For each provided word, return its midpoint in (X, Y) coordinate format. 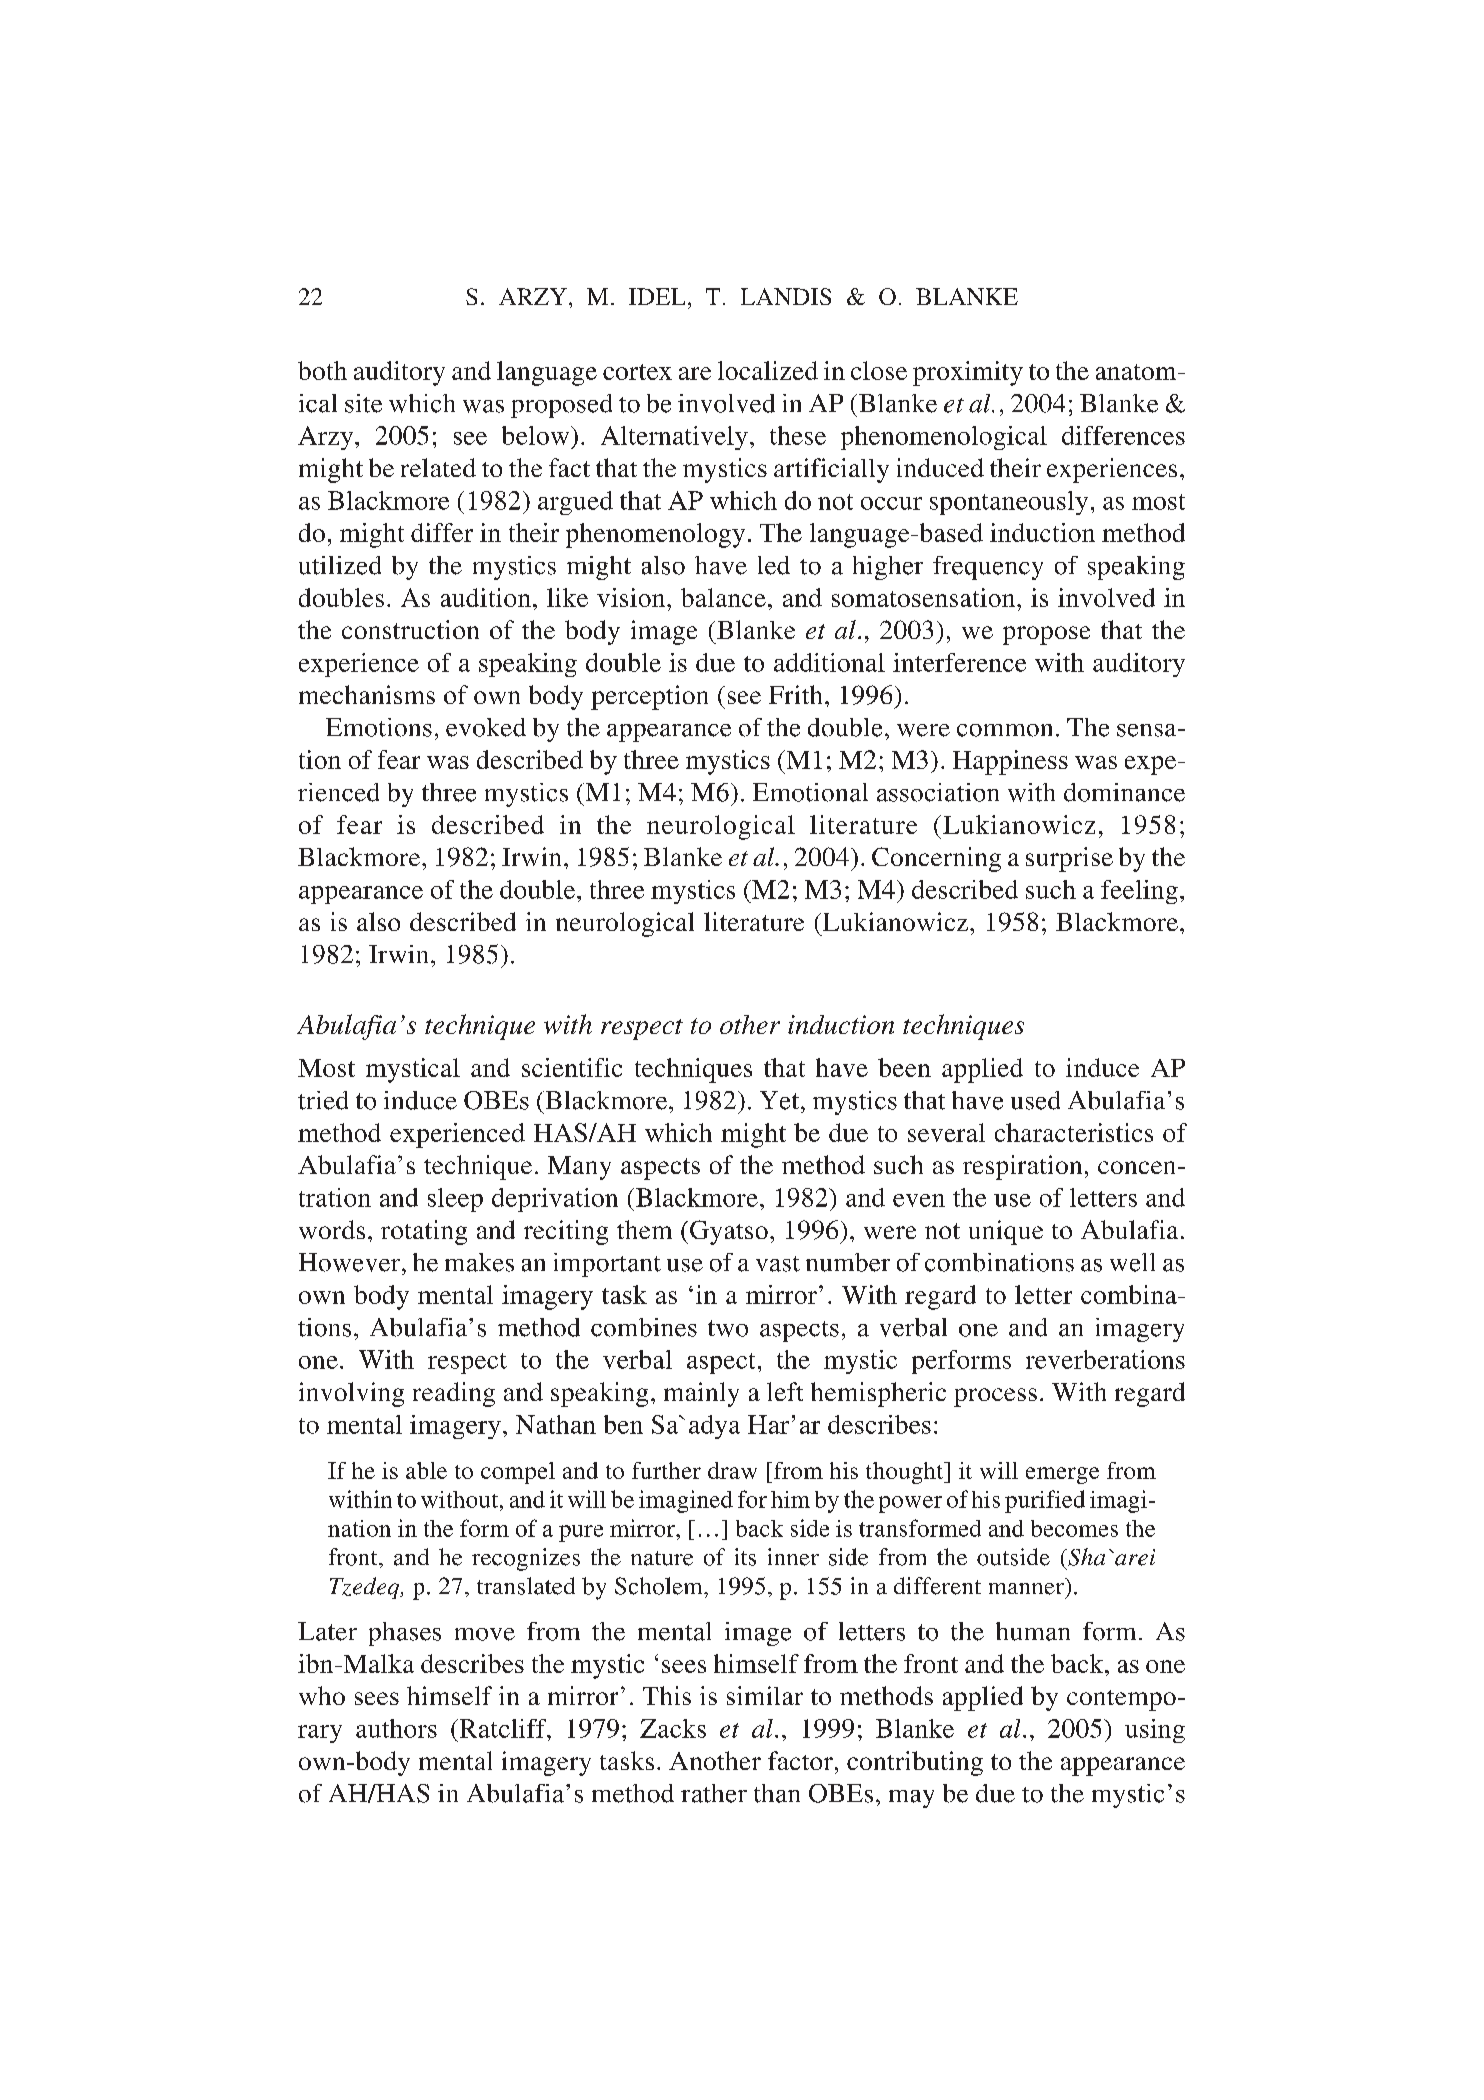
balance (723, 597)
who (322, 1695)
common (1004, 730)
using (1155, 1731)
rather (714, 1793)
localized (768, 370)
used (1035, 1100)
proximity (968, 373)
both (322, 370)
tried (323, 1100)
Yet (781, 1100)
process (995, 1397)
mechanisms (367, 694)
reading (454, 1394)
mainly (701, 1394)
